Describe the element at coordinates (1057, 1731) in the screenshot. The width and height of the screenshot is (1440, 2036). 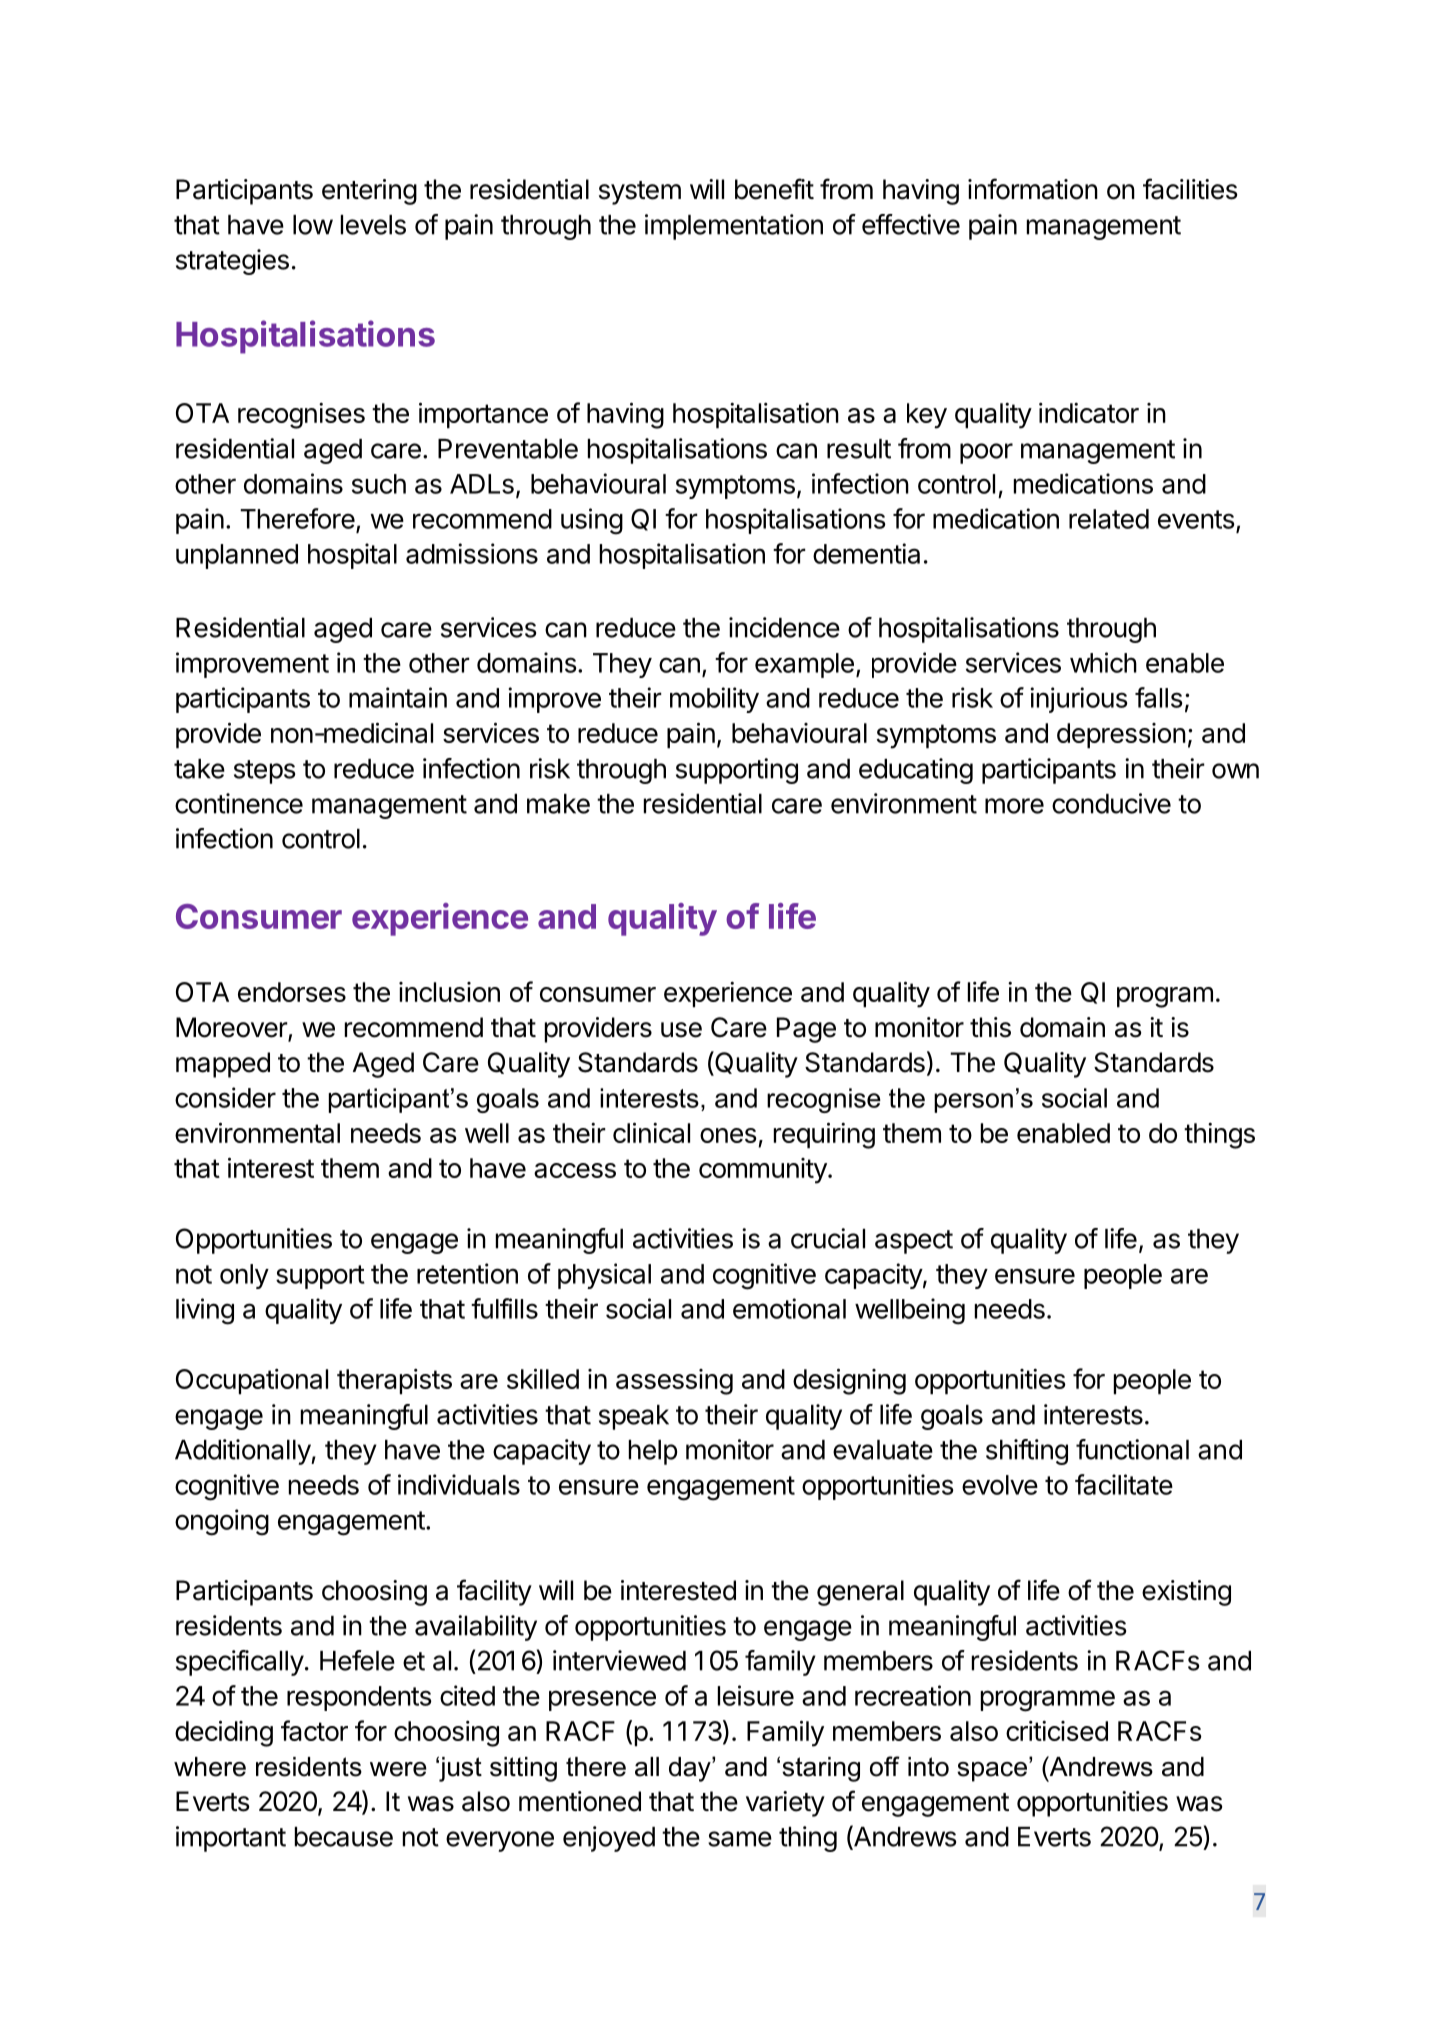
I see `criticised` at that location.
